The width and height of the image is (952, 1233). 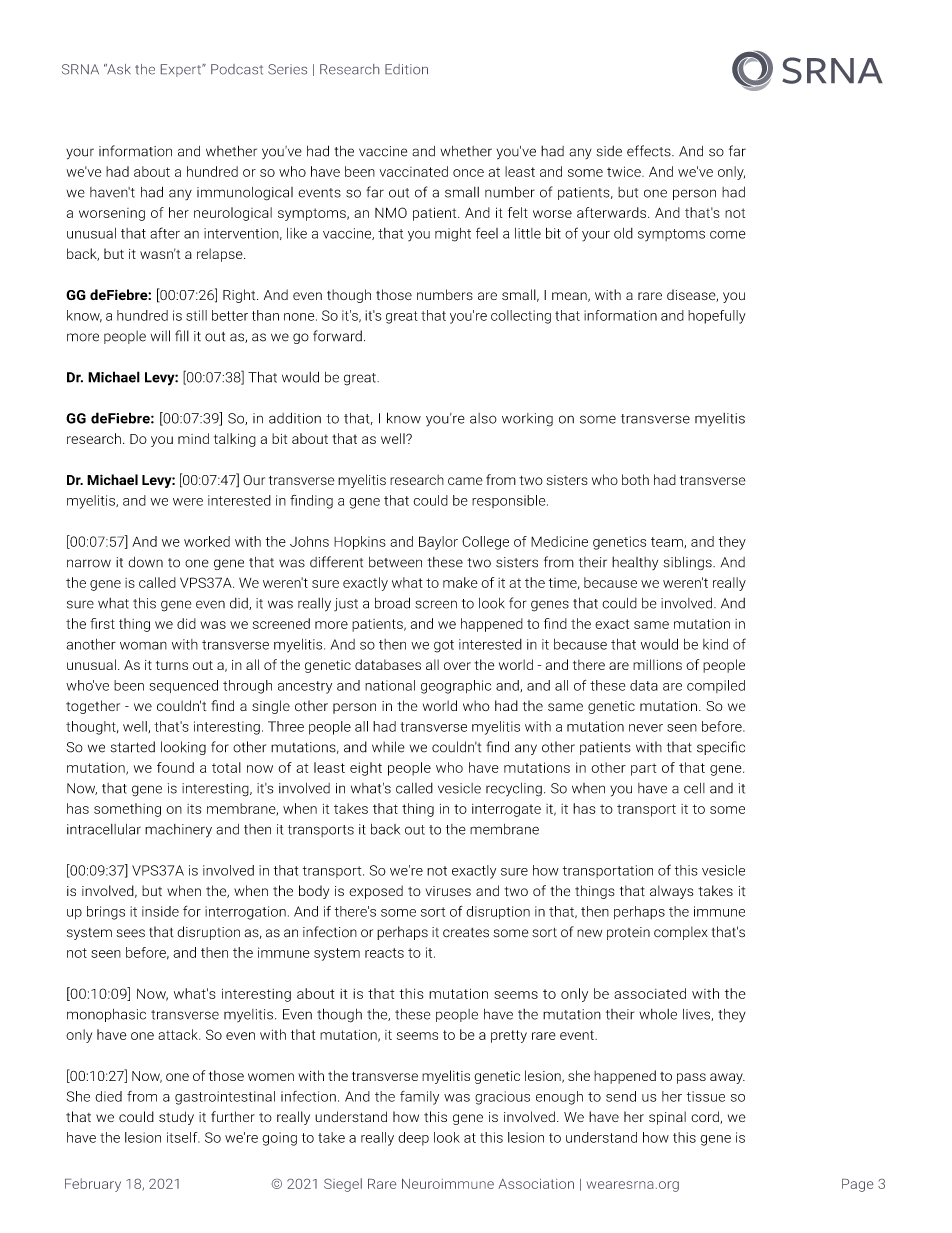 What do you see at coordinates (706, 1117) in the image?
I see `cord` at bounding box center [706, 1117].
